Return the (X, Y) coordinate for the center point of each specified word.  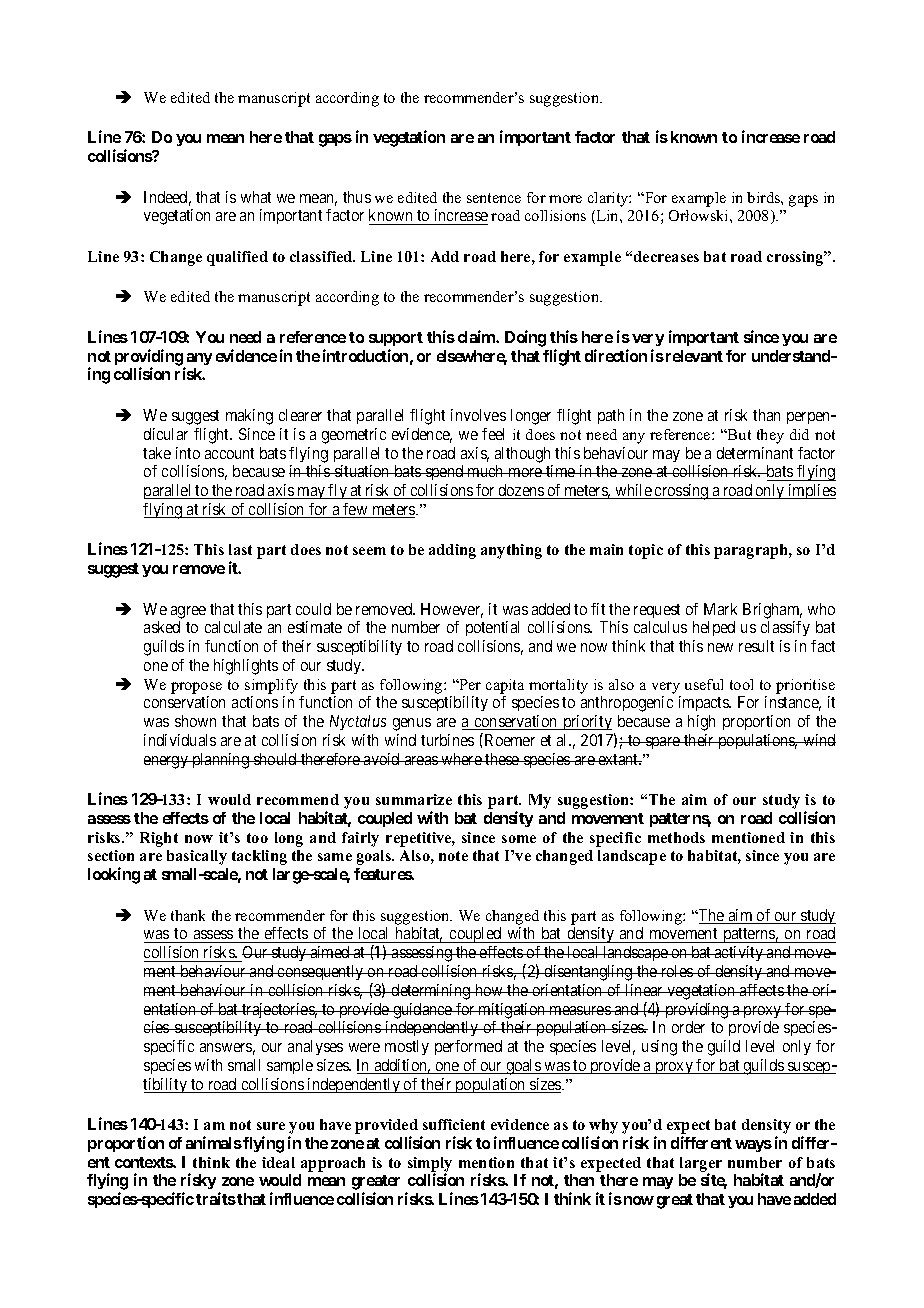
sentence (494, 198)
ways (753, 1146)
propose (196, 688)
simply (430, 1165)
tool (741, 684)
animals (214, 1142)
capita (505, 686)
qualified (237, 258)
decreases (666, 256)
